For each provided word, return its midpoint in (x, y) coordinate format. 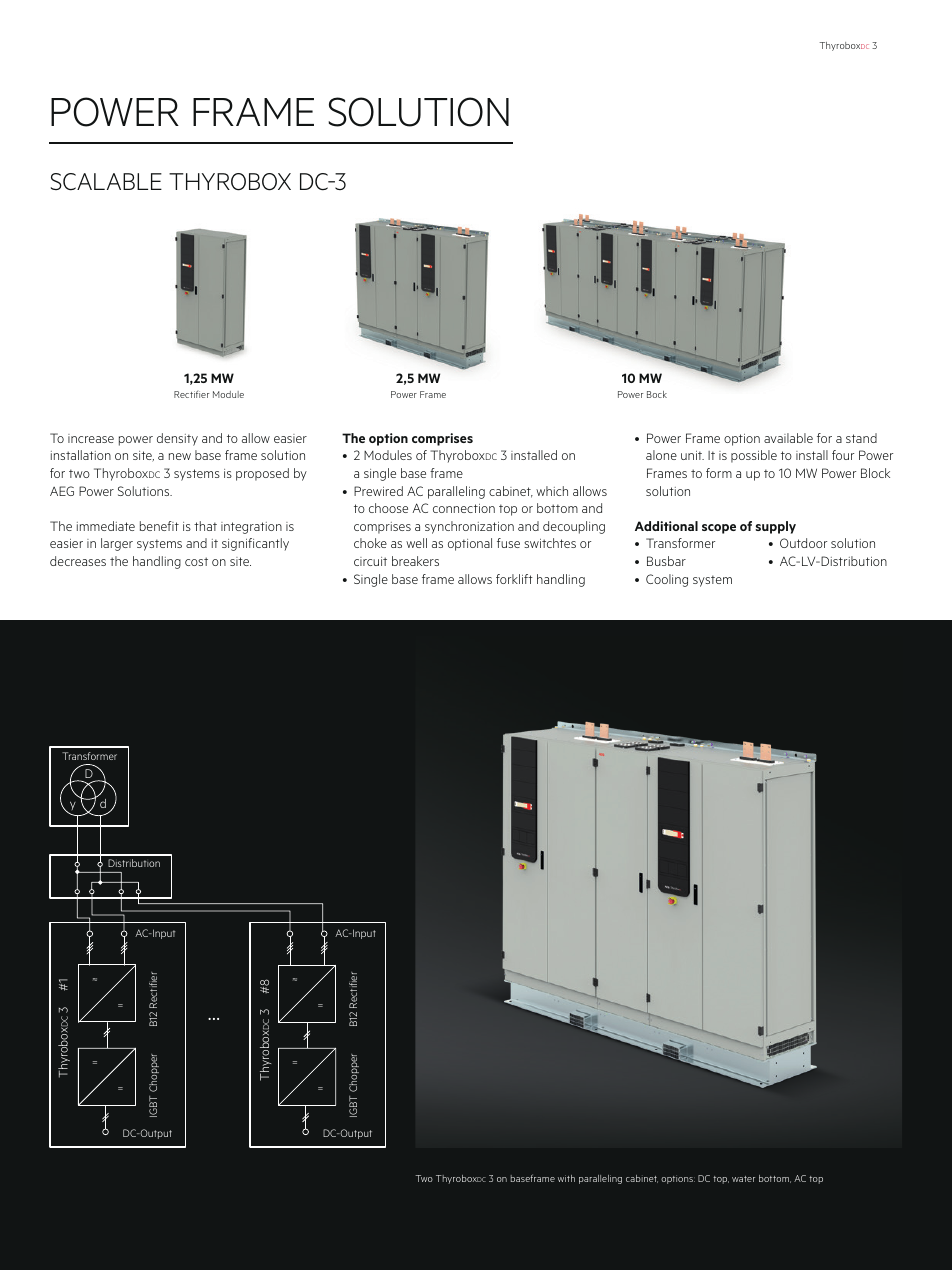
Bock (657, 394)
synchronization (469, 527)
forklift (514, 579)
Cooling (667, 580)
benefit (159, 526)
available (788, 438)
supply (775, 527)
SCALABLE (106, 182)
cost (196, 561)
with (566, 1178)
